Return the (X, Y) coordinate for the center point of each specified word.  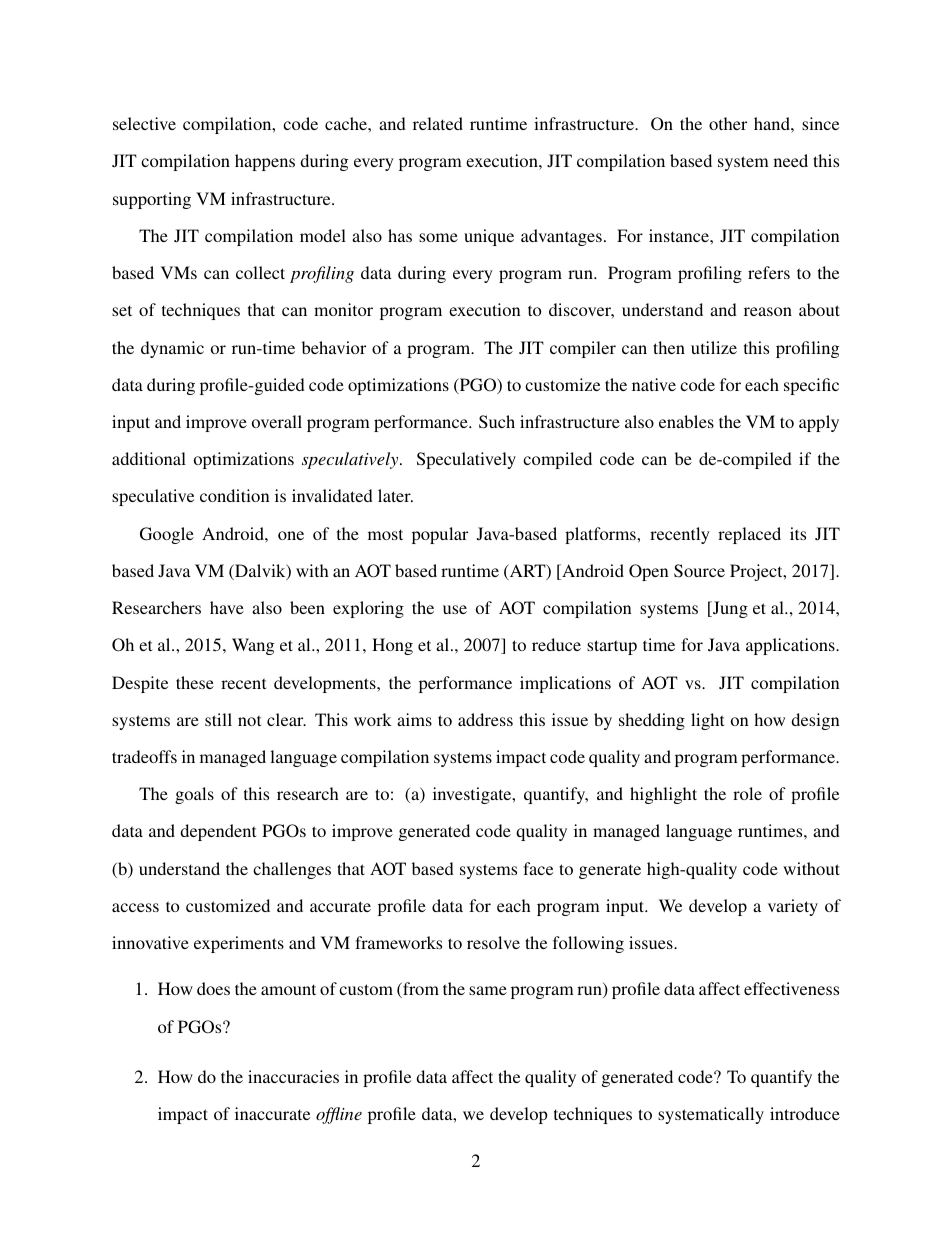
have (227, 607)
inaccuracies (293, 1076)
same (488, 990)
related (438, 123)
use (455, 609)
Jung (729, 609)
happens (265, 162)
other (728, 123)
